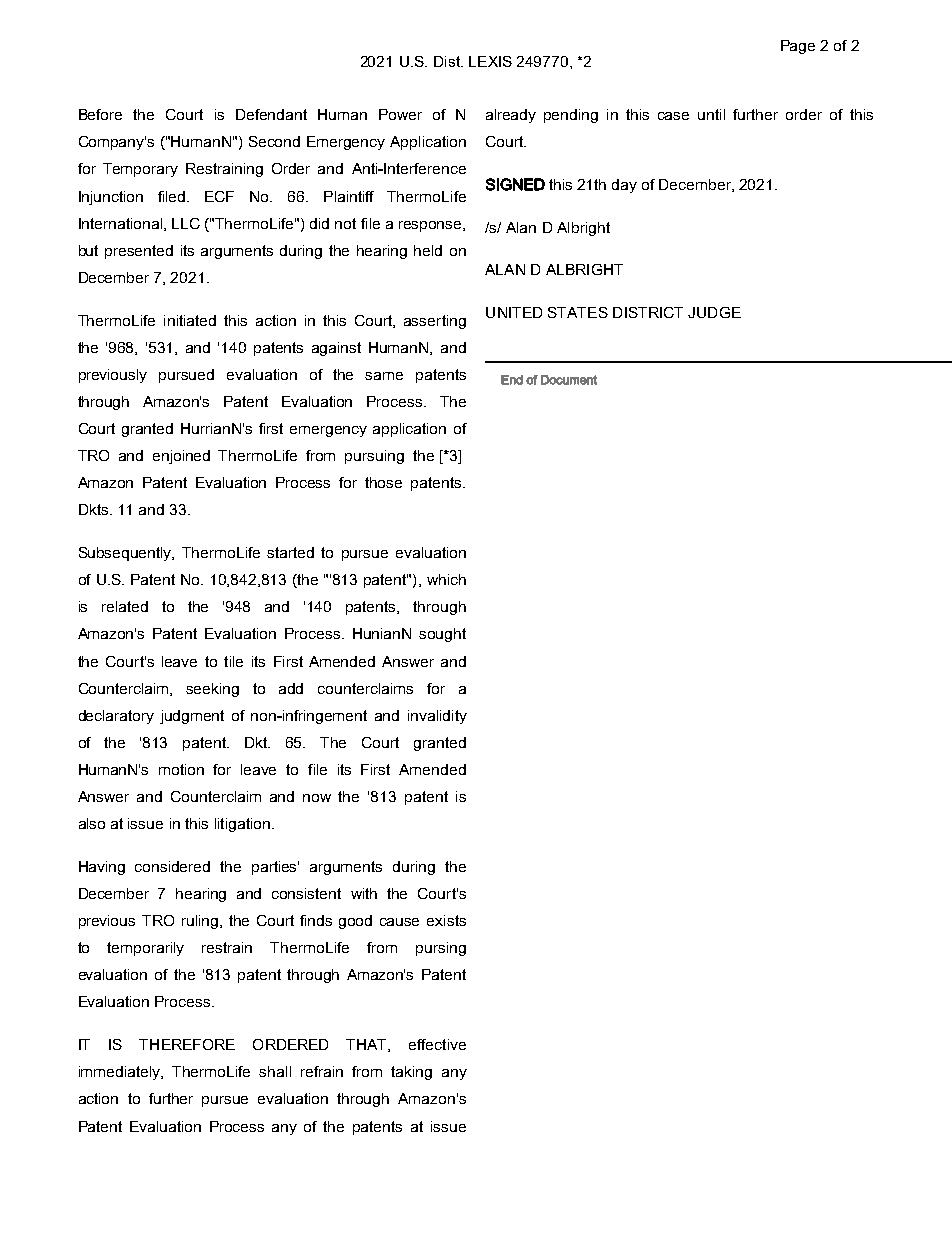  I want to click on JUDGE, so click(714, 312).
